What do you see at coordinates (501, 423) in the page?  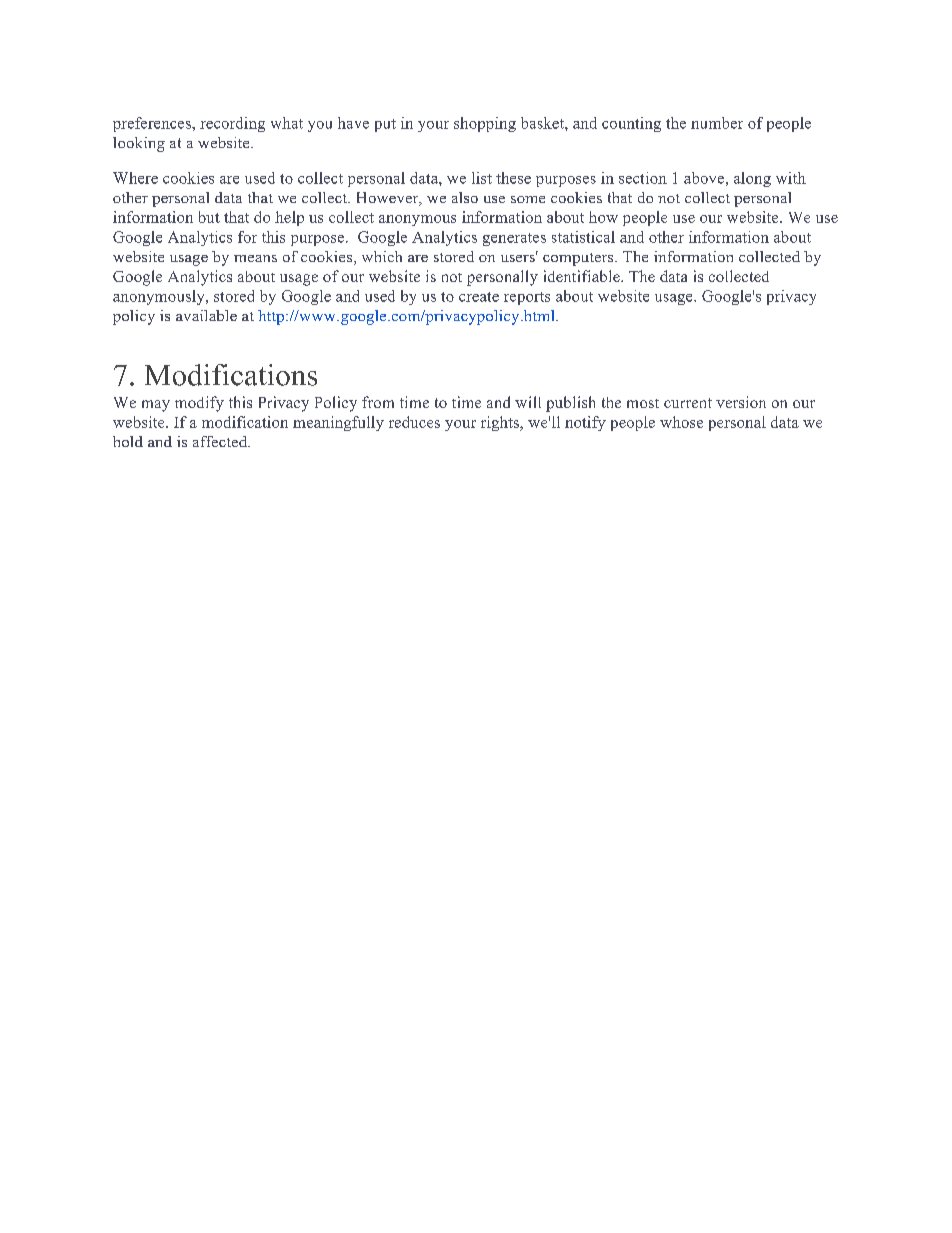 I see `rights` at bounding box center [501, 423].
